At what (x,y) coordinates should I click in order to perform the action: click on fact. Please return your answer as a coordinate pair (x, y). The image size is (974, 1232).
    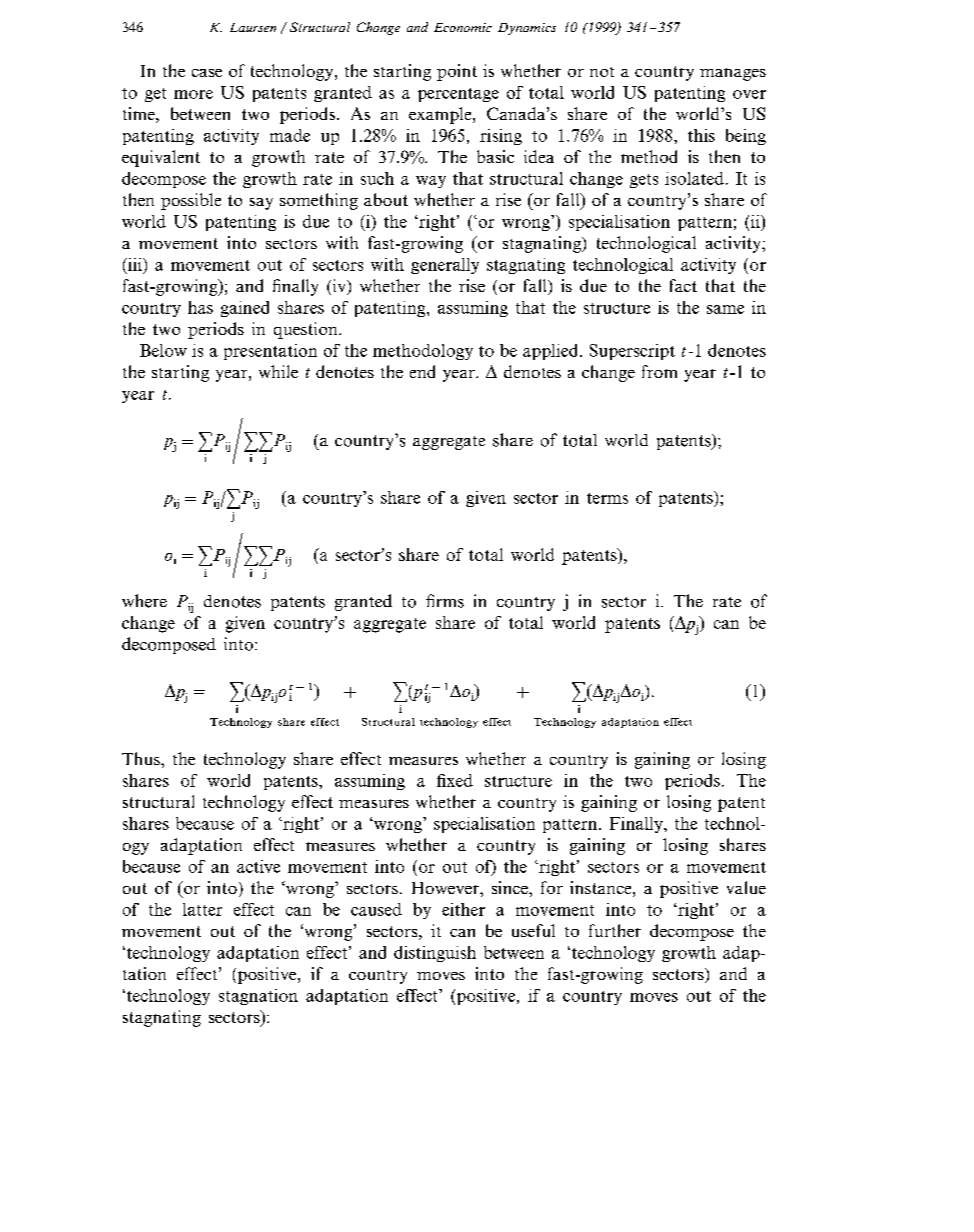
    Looking at the image, I should click on (683, 285).
